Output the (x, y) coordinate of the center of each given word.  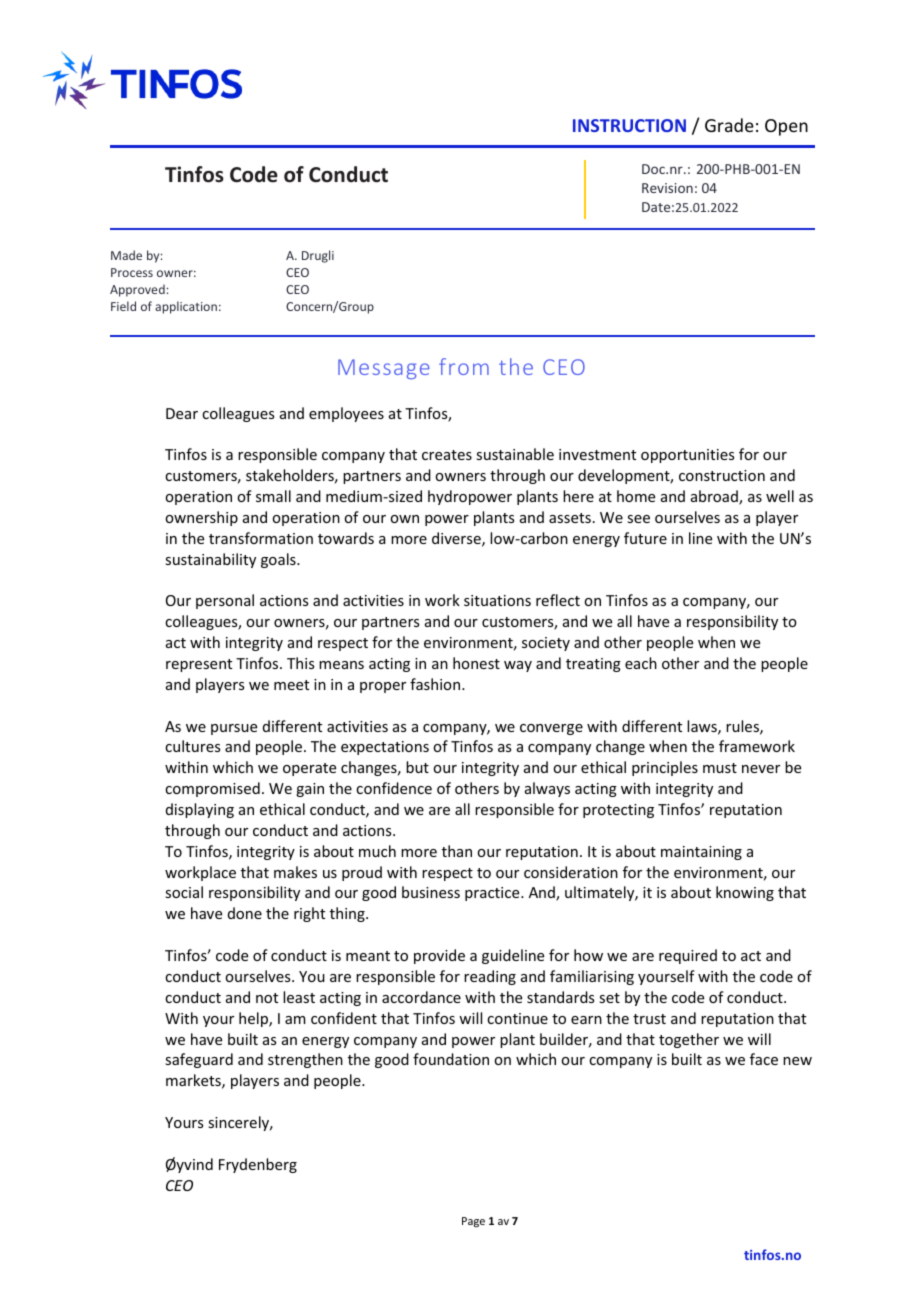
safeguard (199, 1060)
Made (126, 255)
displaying (200, 810)
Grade (729, 125)
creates (447, 455)
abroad (715, 497)
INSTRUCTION (629, 125)
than (457, 851)
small (273, 496)
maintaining (701, 853)
